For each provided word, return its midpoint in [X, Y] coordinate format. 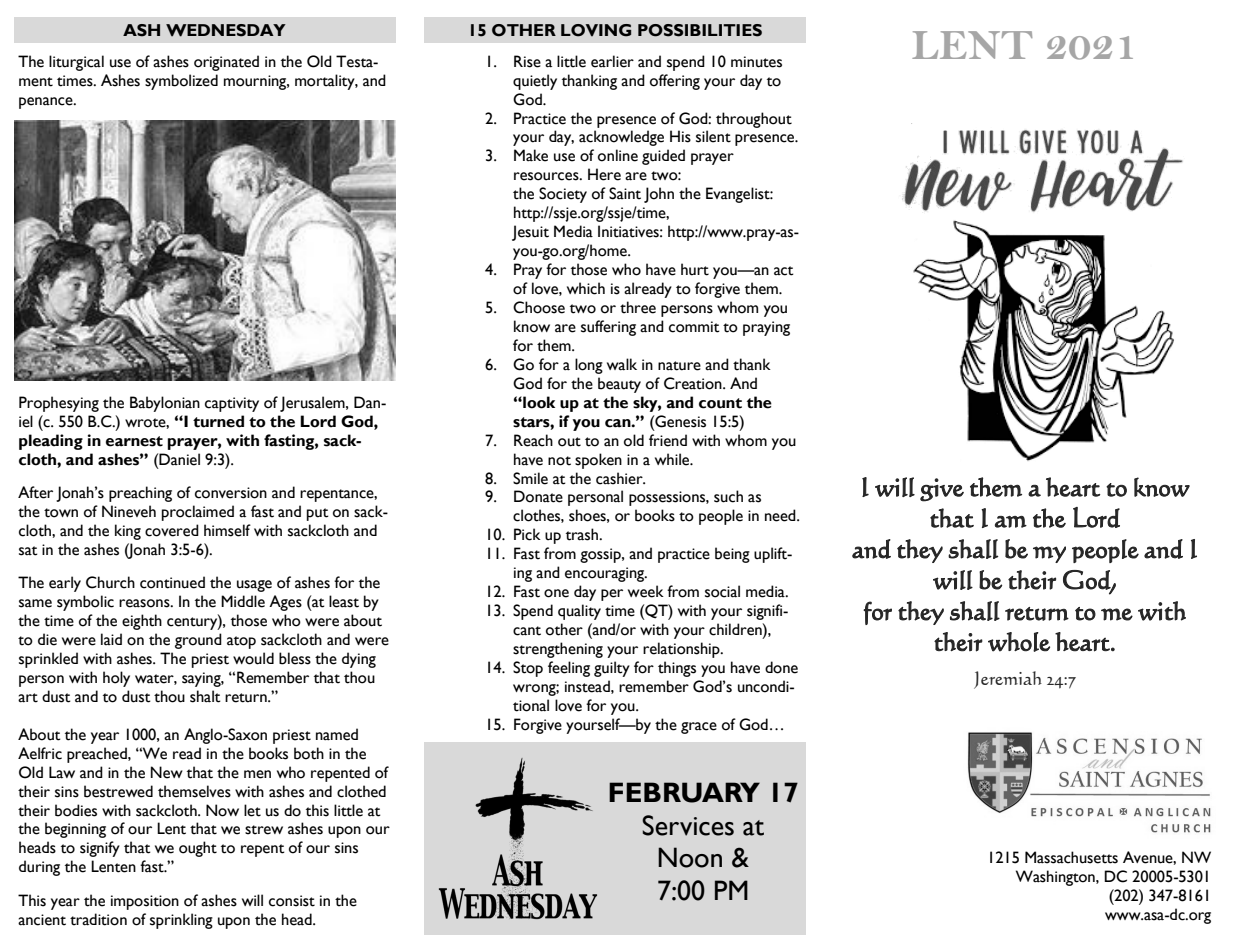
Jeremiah [1008, 680]
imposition [145, 902]
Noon [690, 857]
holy [116, 679]
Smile [530, 478]
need [781, 515]
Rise [527, 61]
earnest [134, 441]
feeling [569, 669]
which [586, 288]
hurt [695, 269]
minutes [756, 62]
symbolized [181, 82]
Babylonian [165, 404]
